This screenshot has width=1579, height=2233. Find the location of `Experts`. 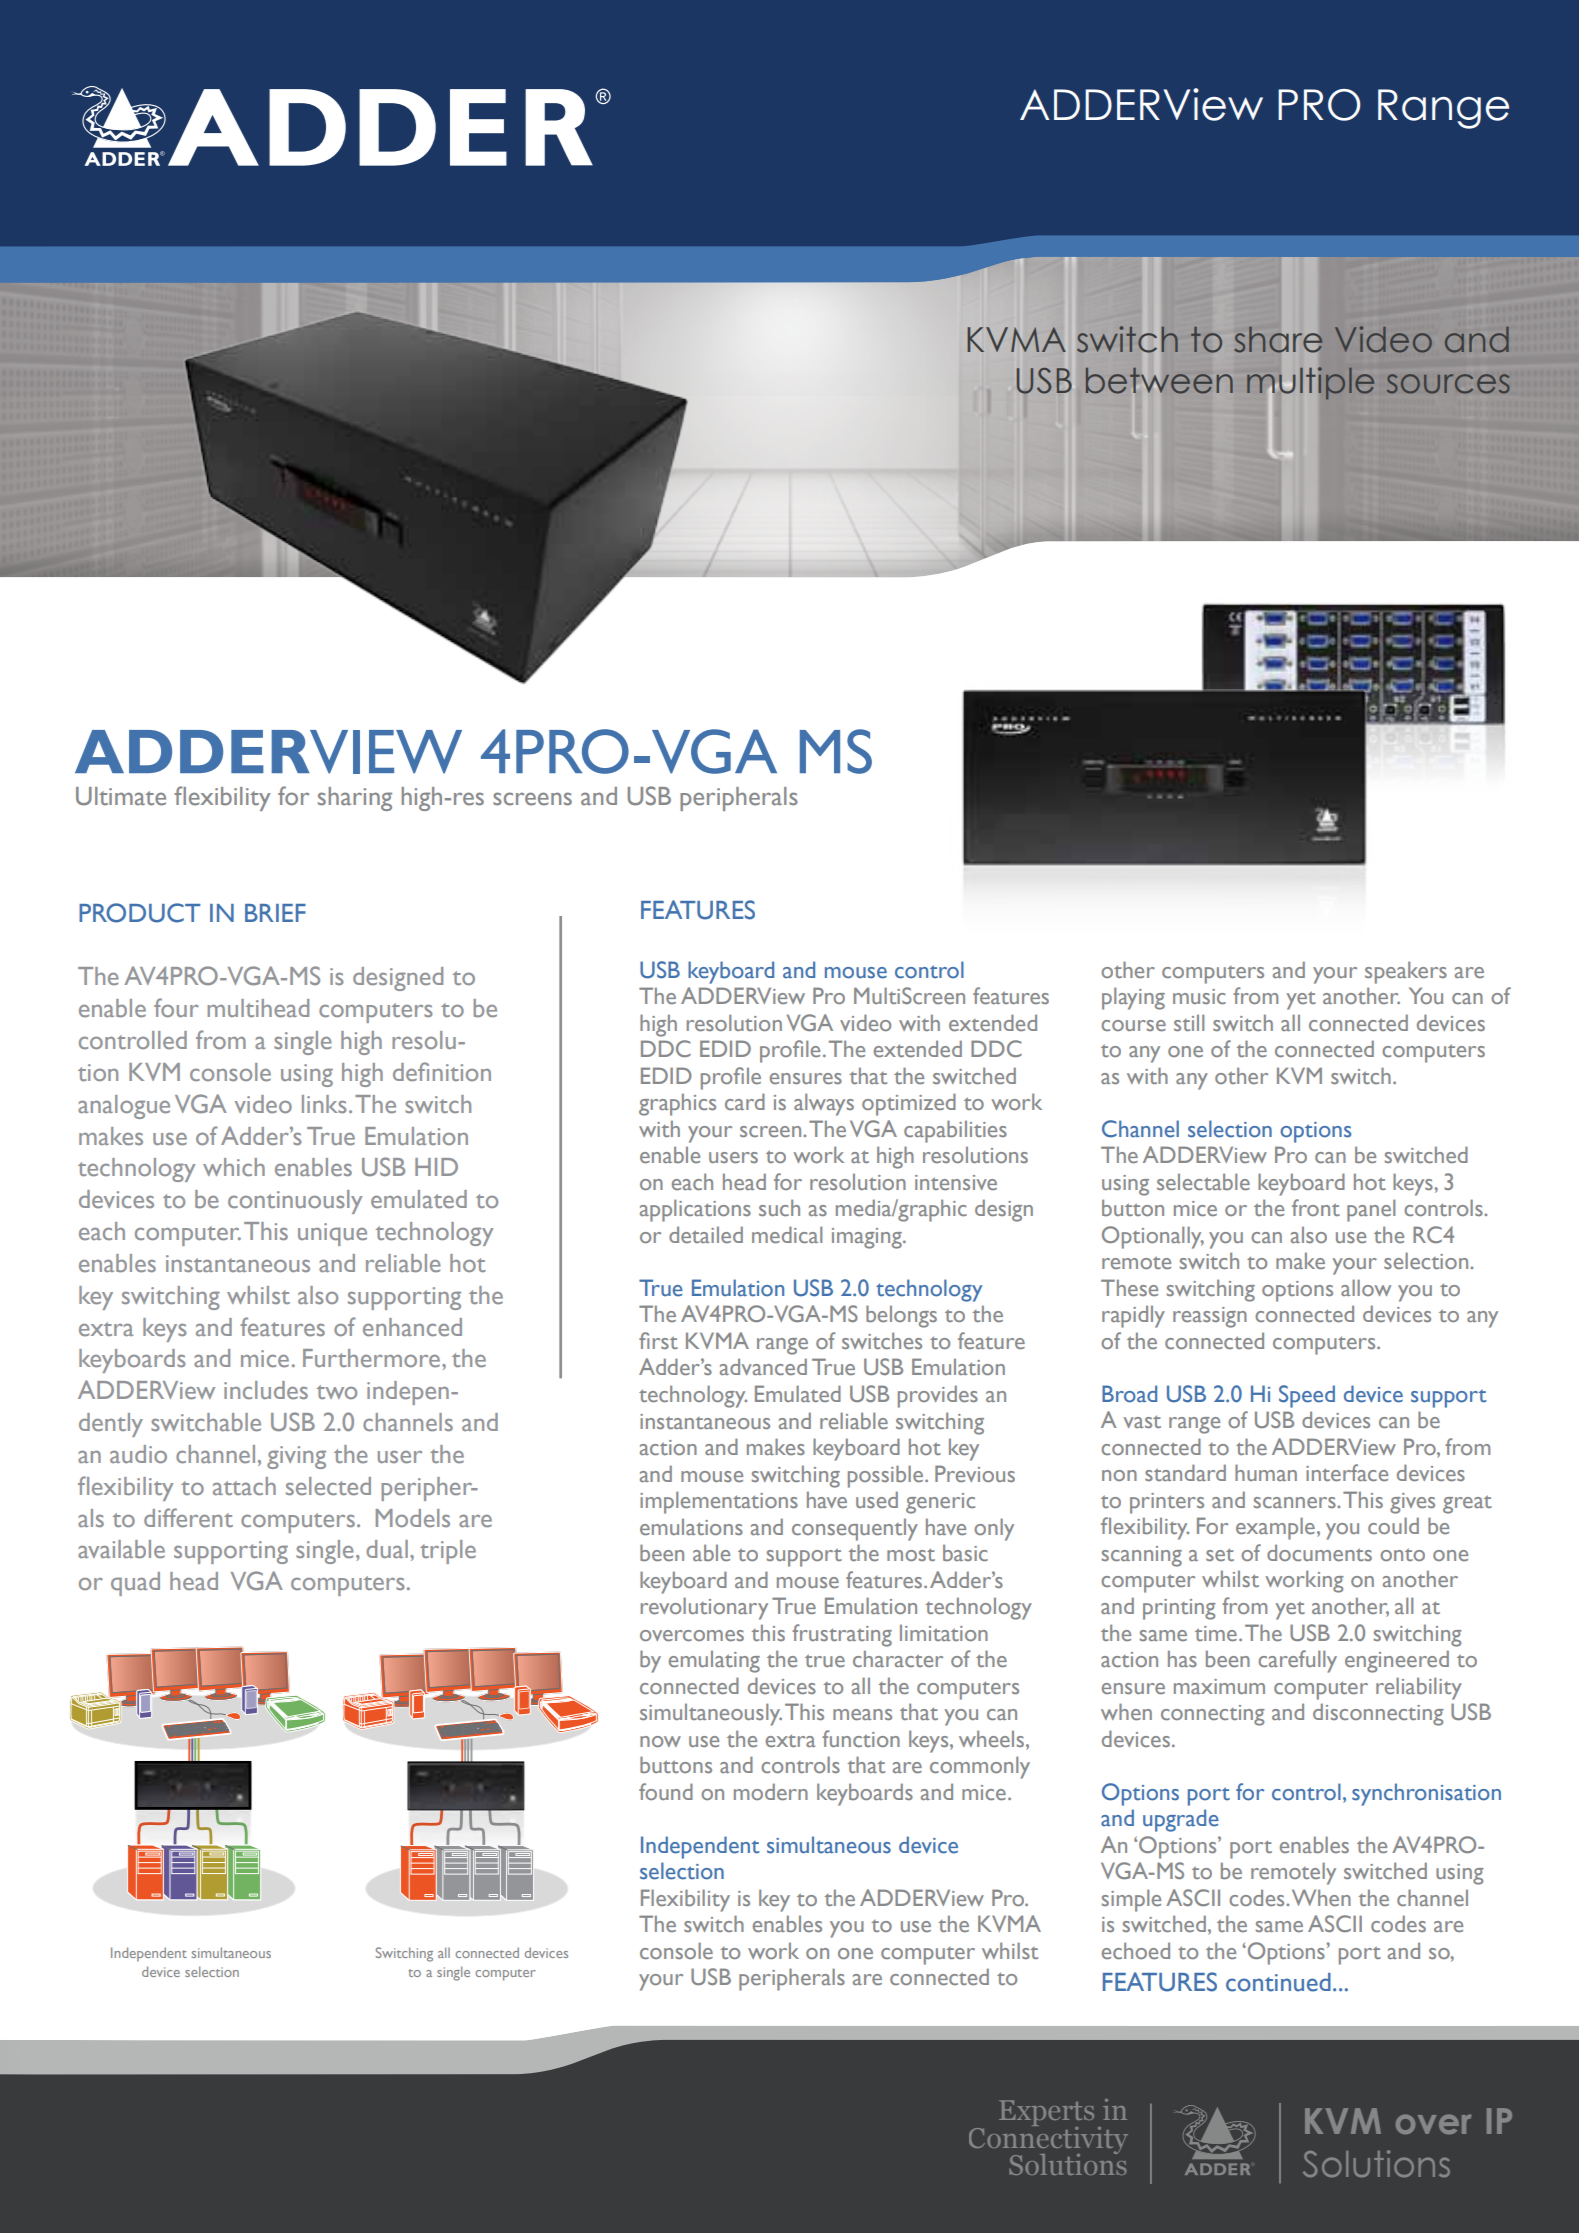

Experts is located at coordinates (1046, 2114).
